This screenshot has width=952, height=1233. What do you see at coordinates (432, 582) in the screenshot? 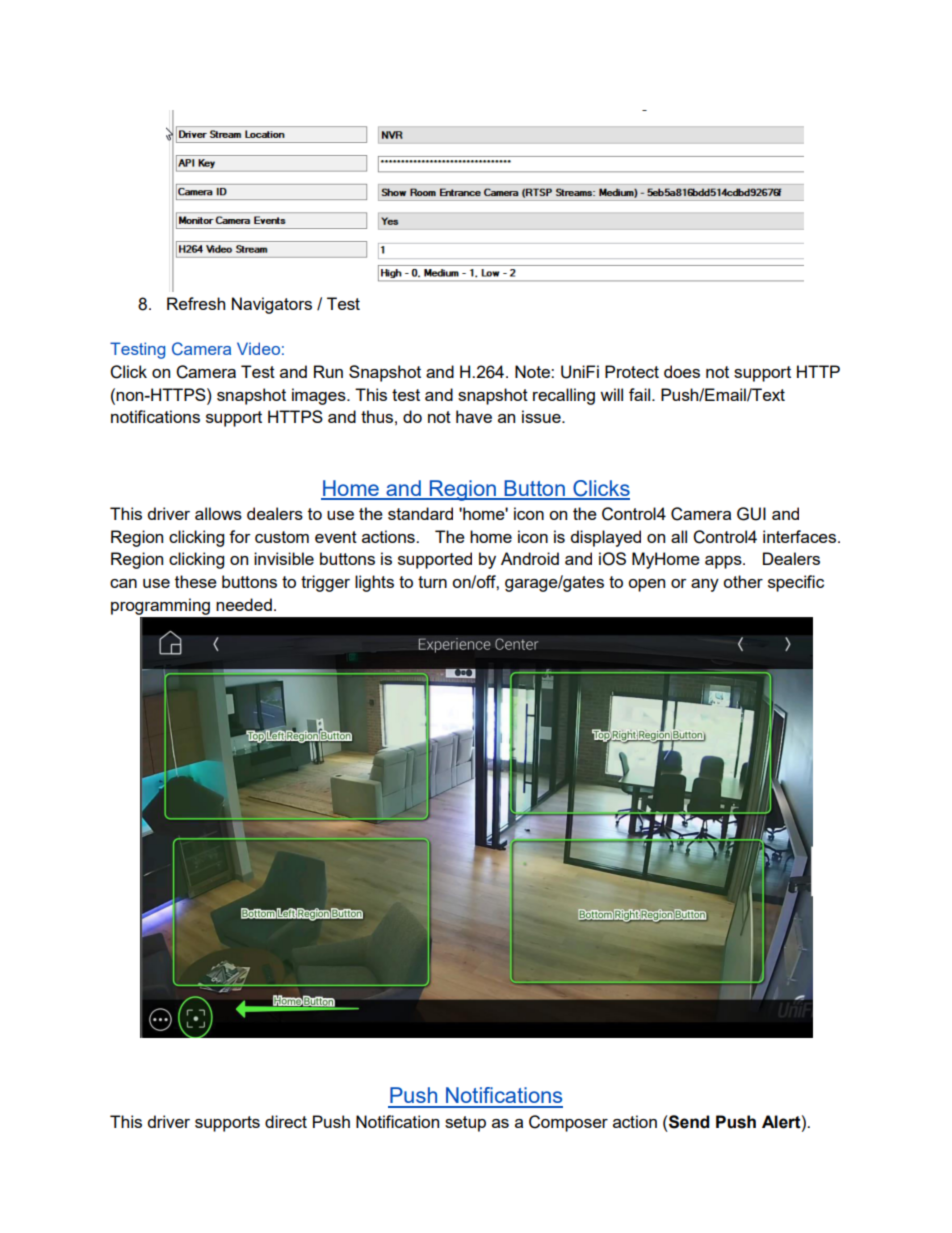
I see `turn` at bounding box center [432, 582].
